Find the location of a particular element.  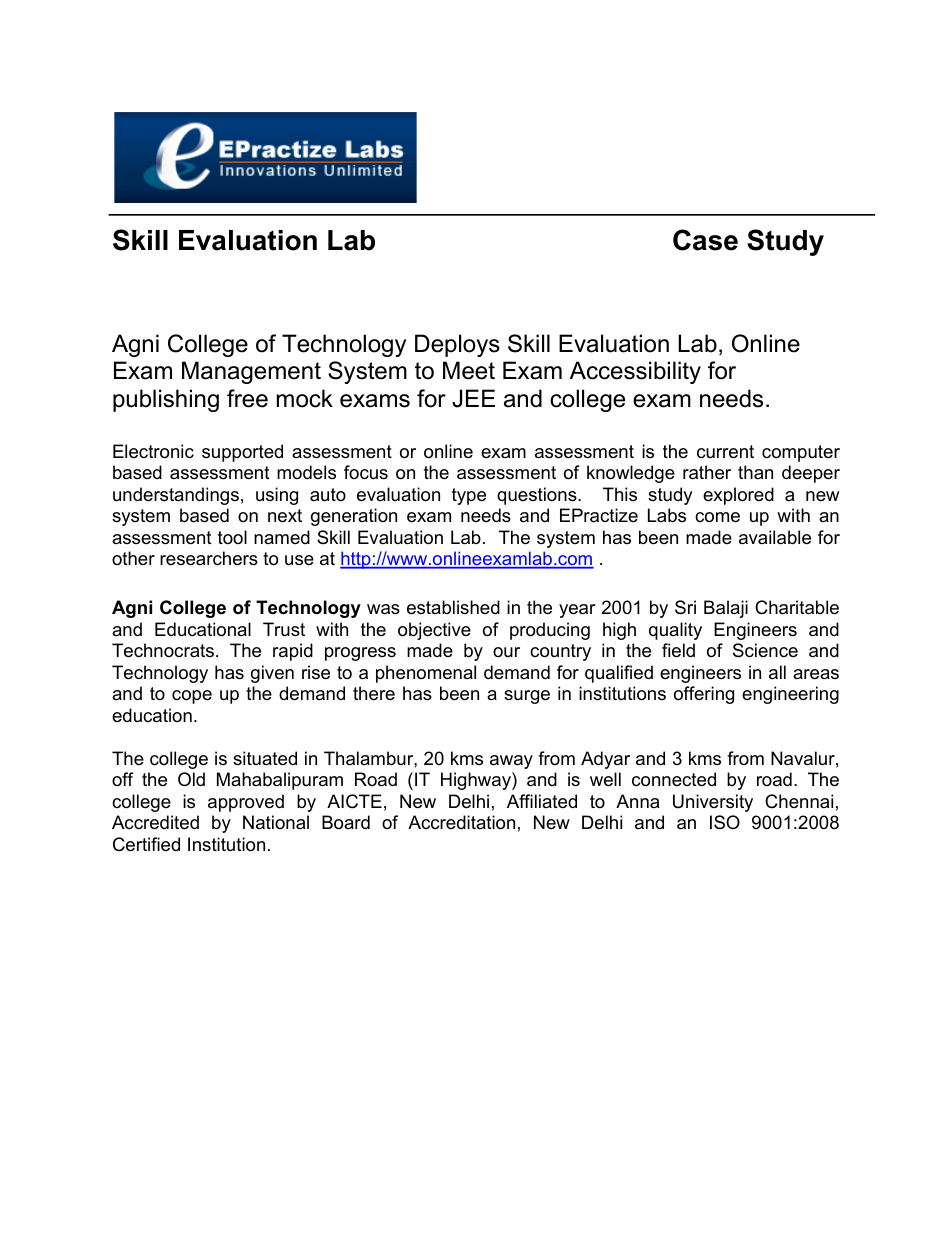

free is located at coordinates (247, 398).
